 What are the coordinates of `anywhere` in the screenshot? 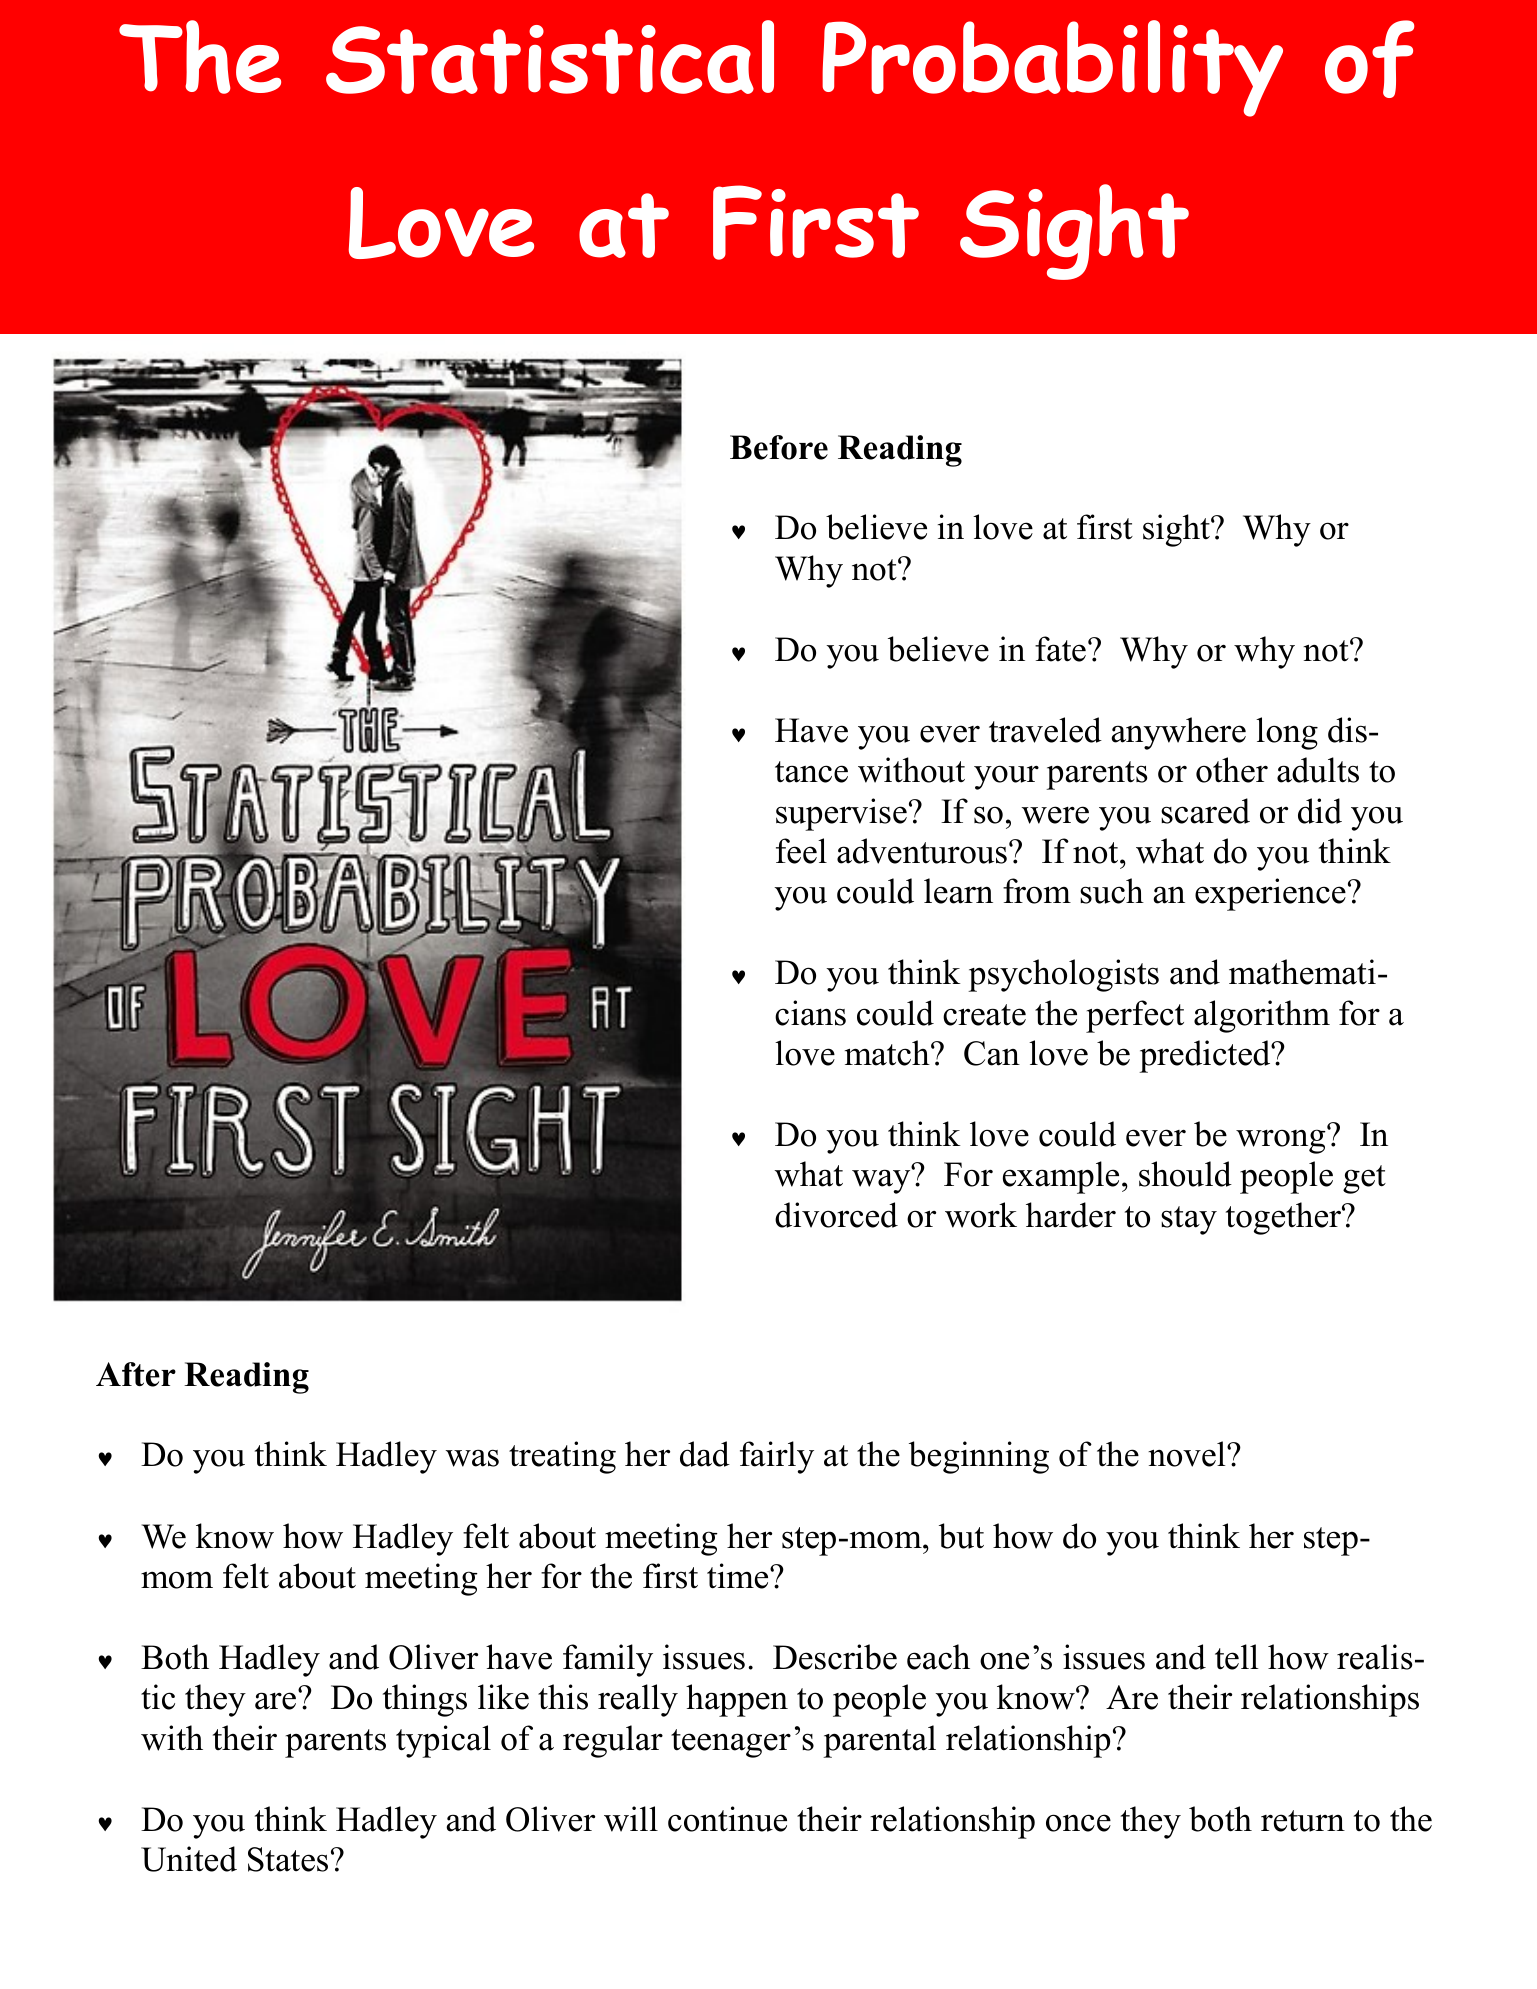 It's located at (1178, 733).
